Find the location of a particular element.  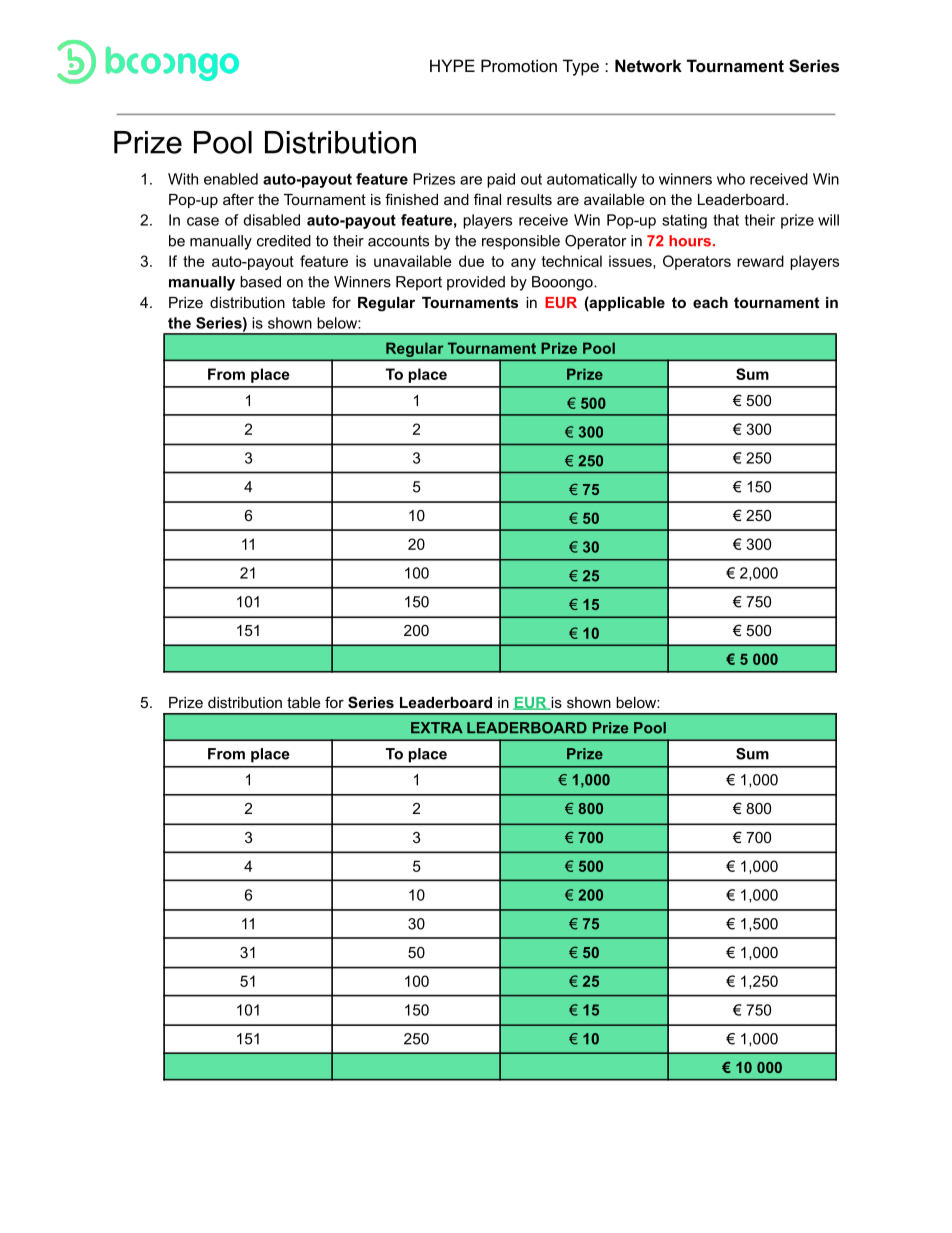

based is located at coordinates (260, 282).
